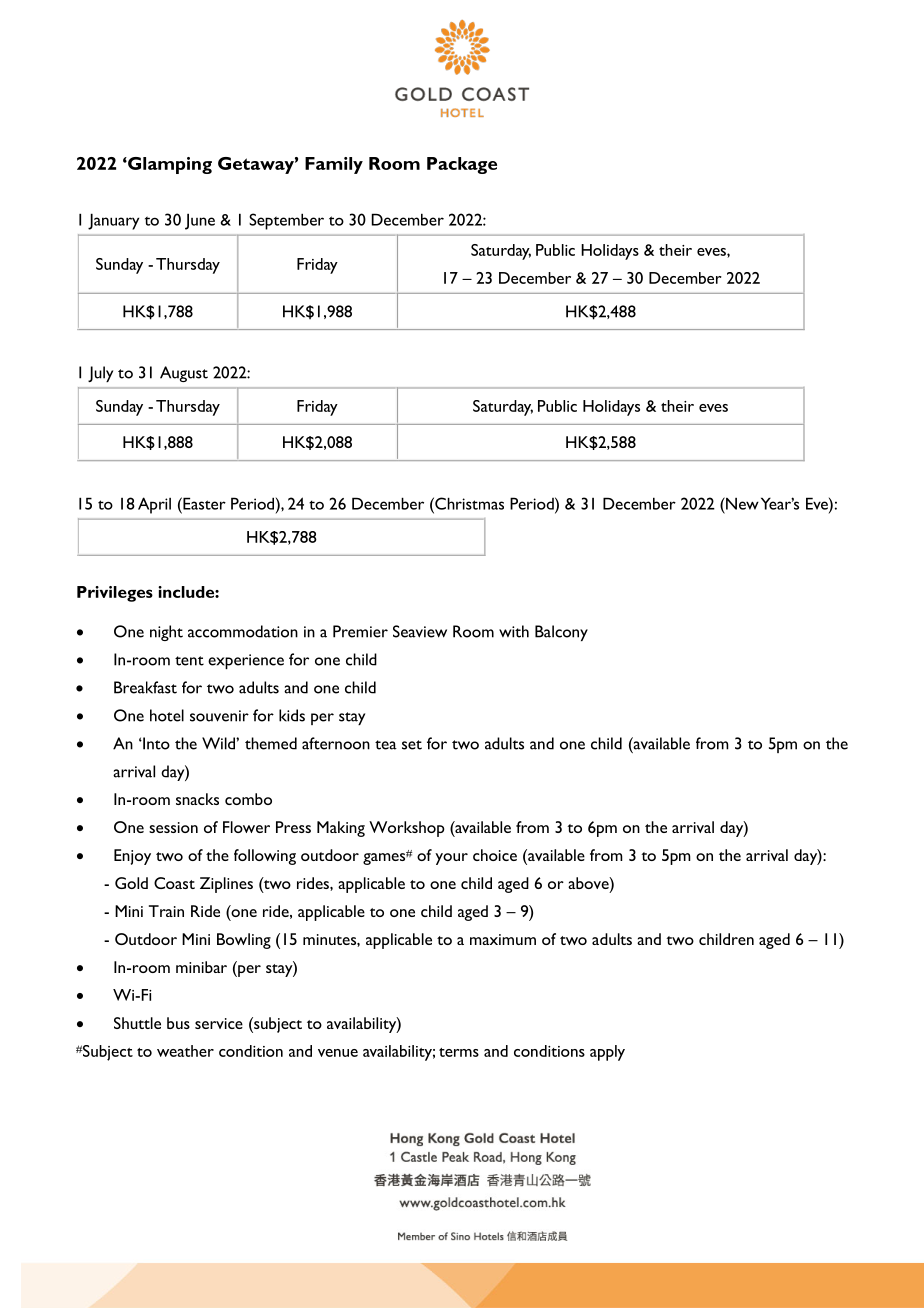  Describe the element at coordinates (178, 1023) in the screenshot. I see `bus` at that location.
